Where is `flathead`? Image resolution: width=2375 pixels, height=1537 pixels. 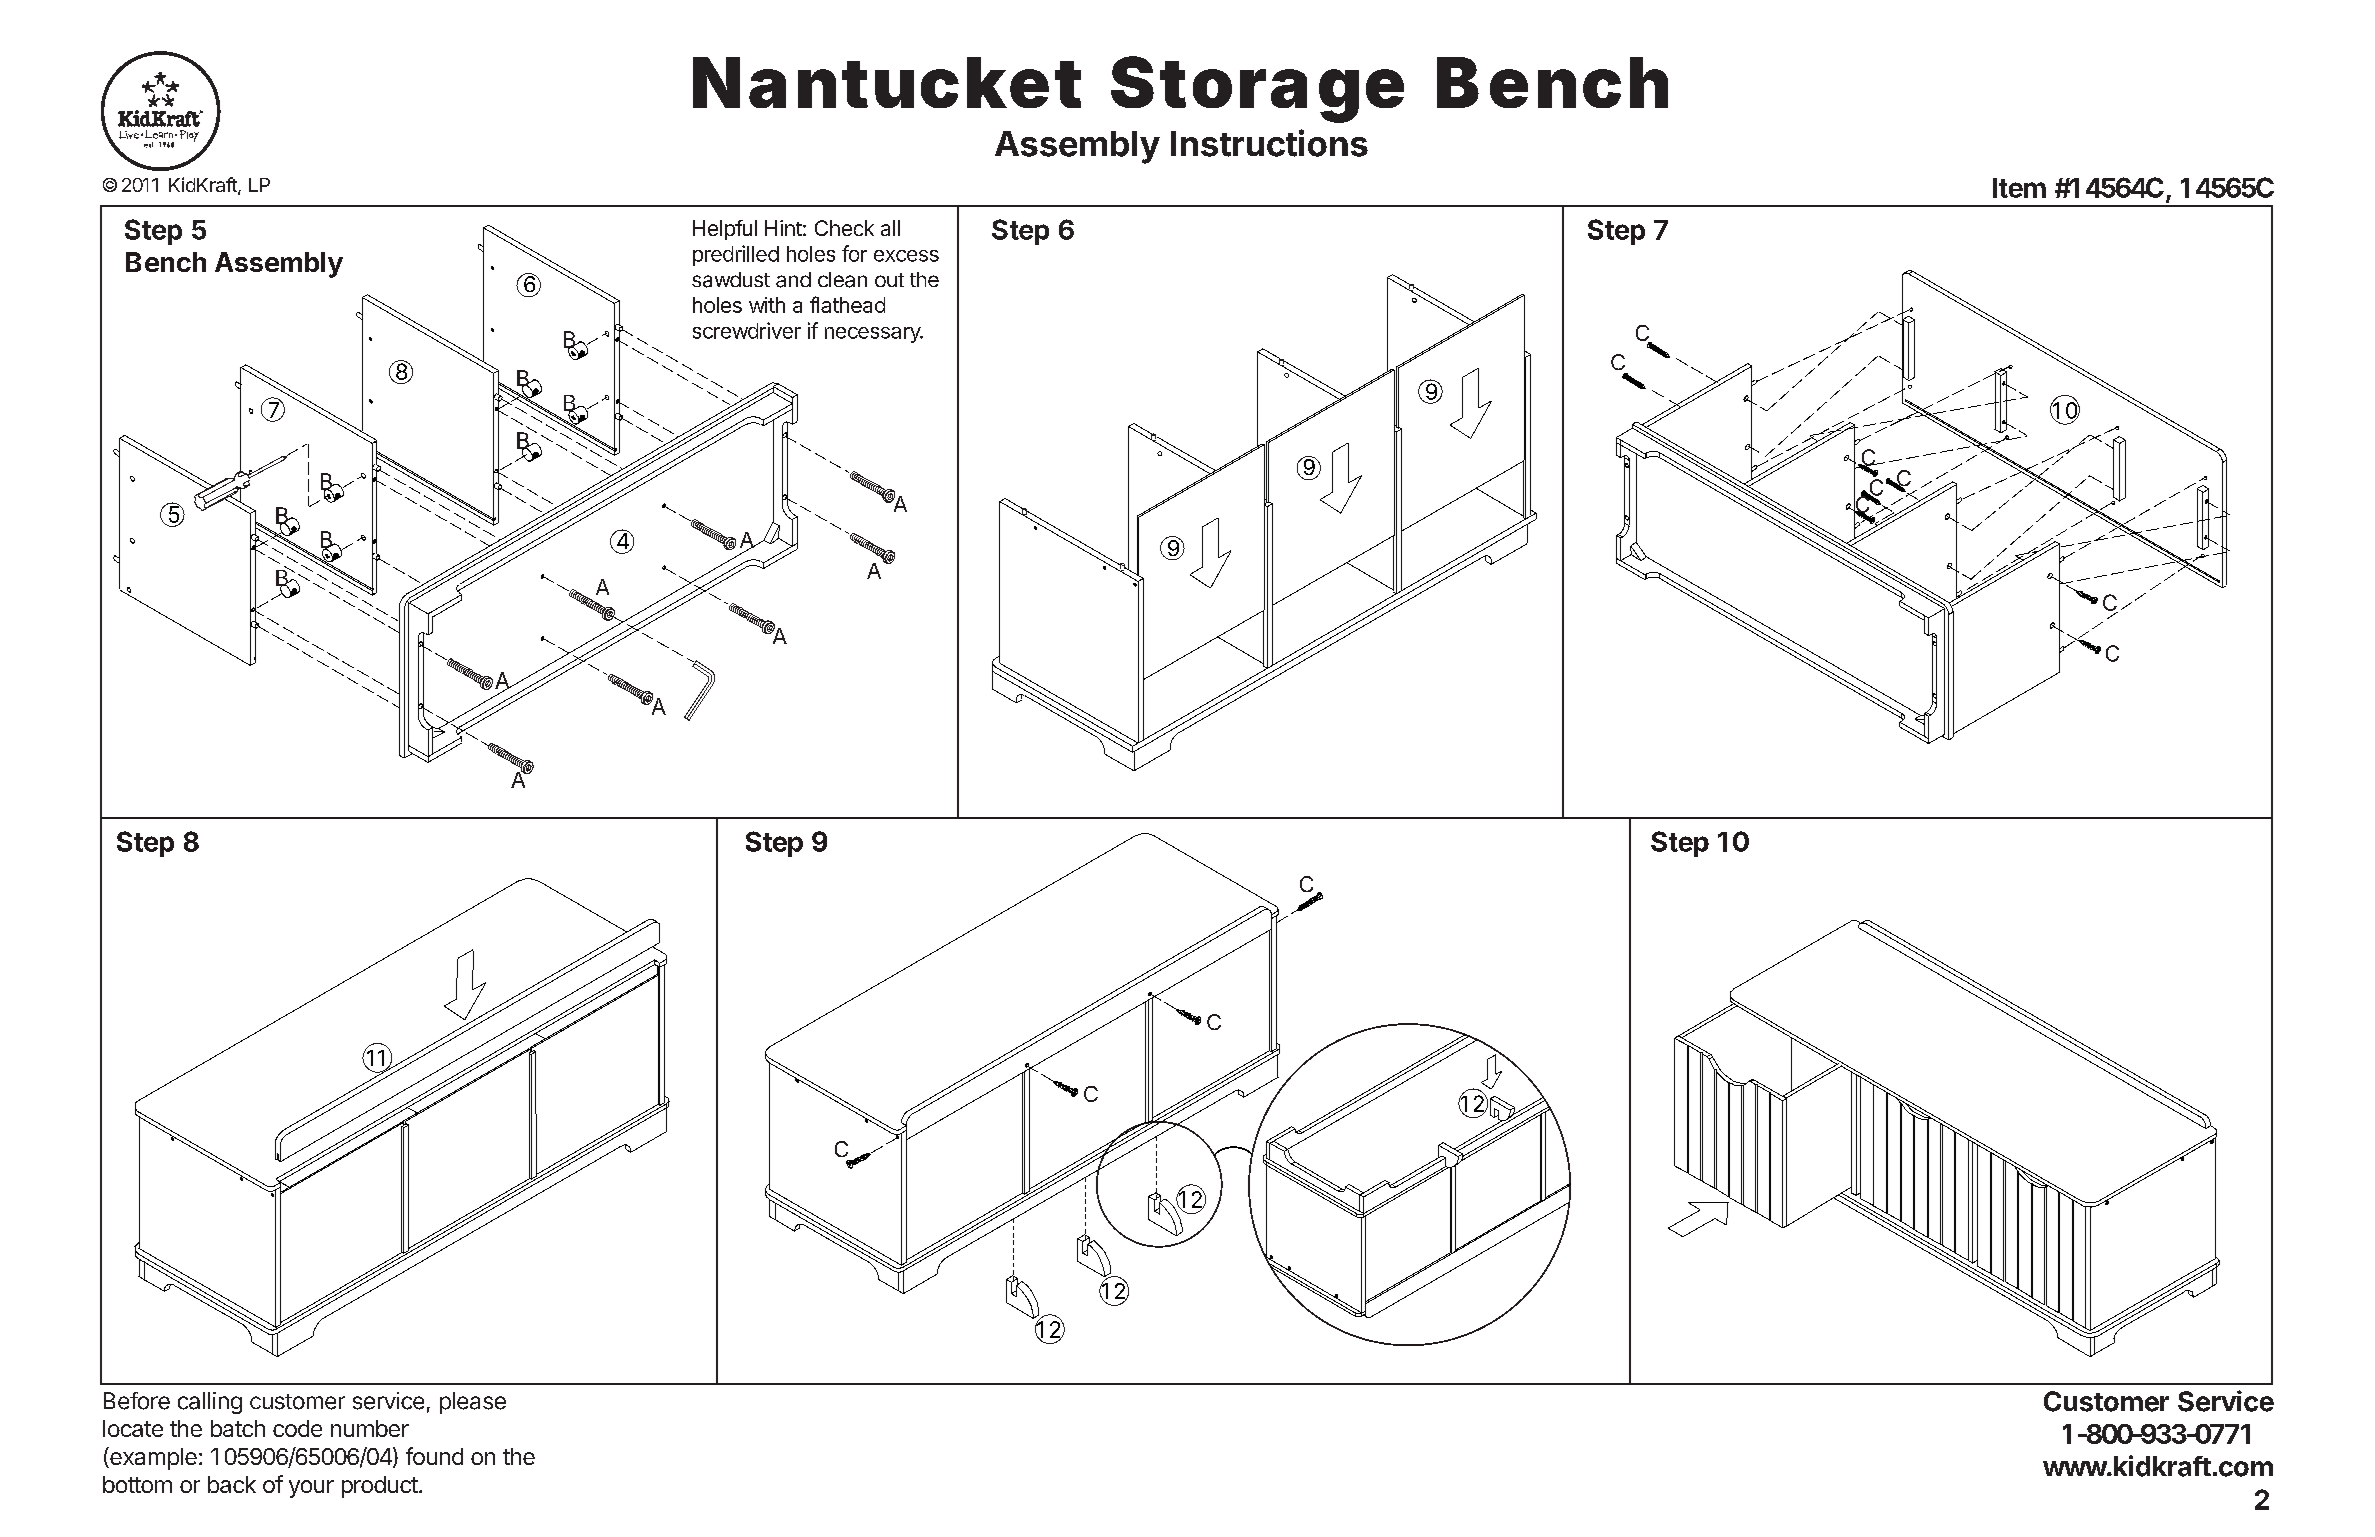
flathead is located at coordinates (847, 304).
